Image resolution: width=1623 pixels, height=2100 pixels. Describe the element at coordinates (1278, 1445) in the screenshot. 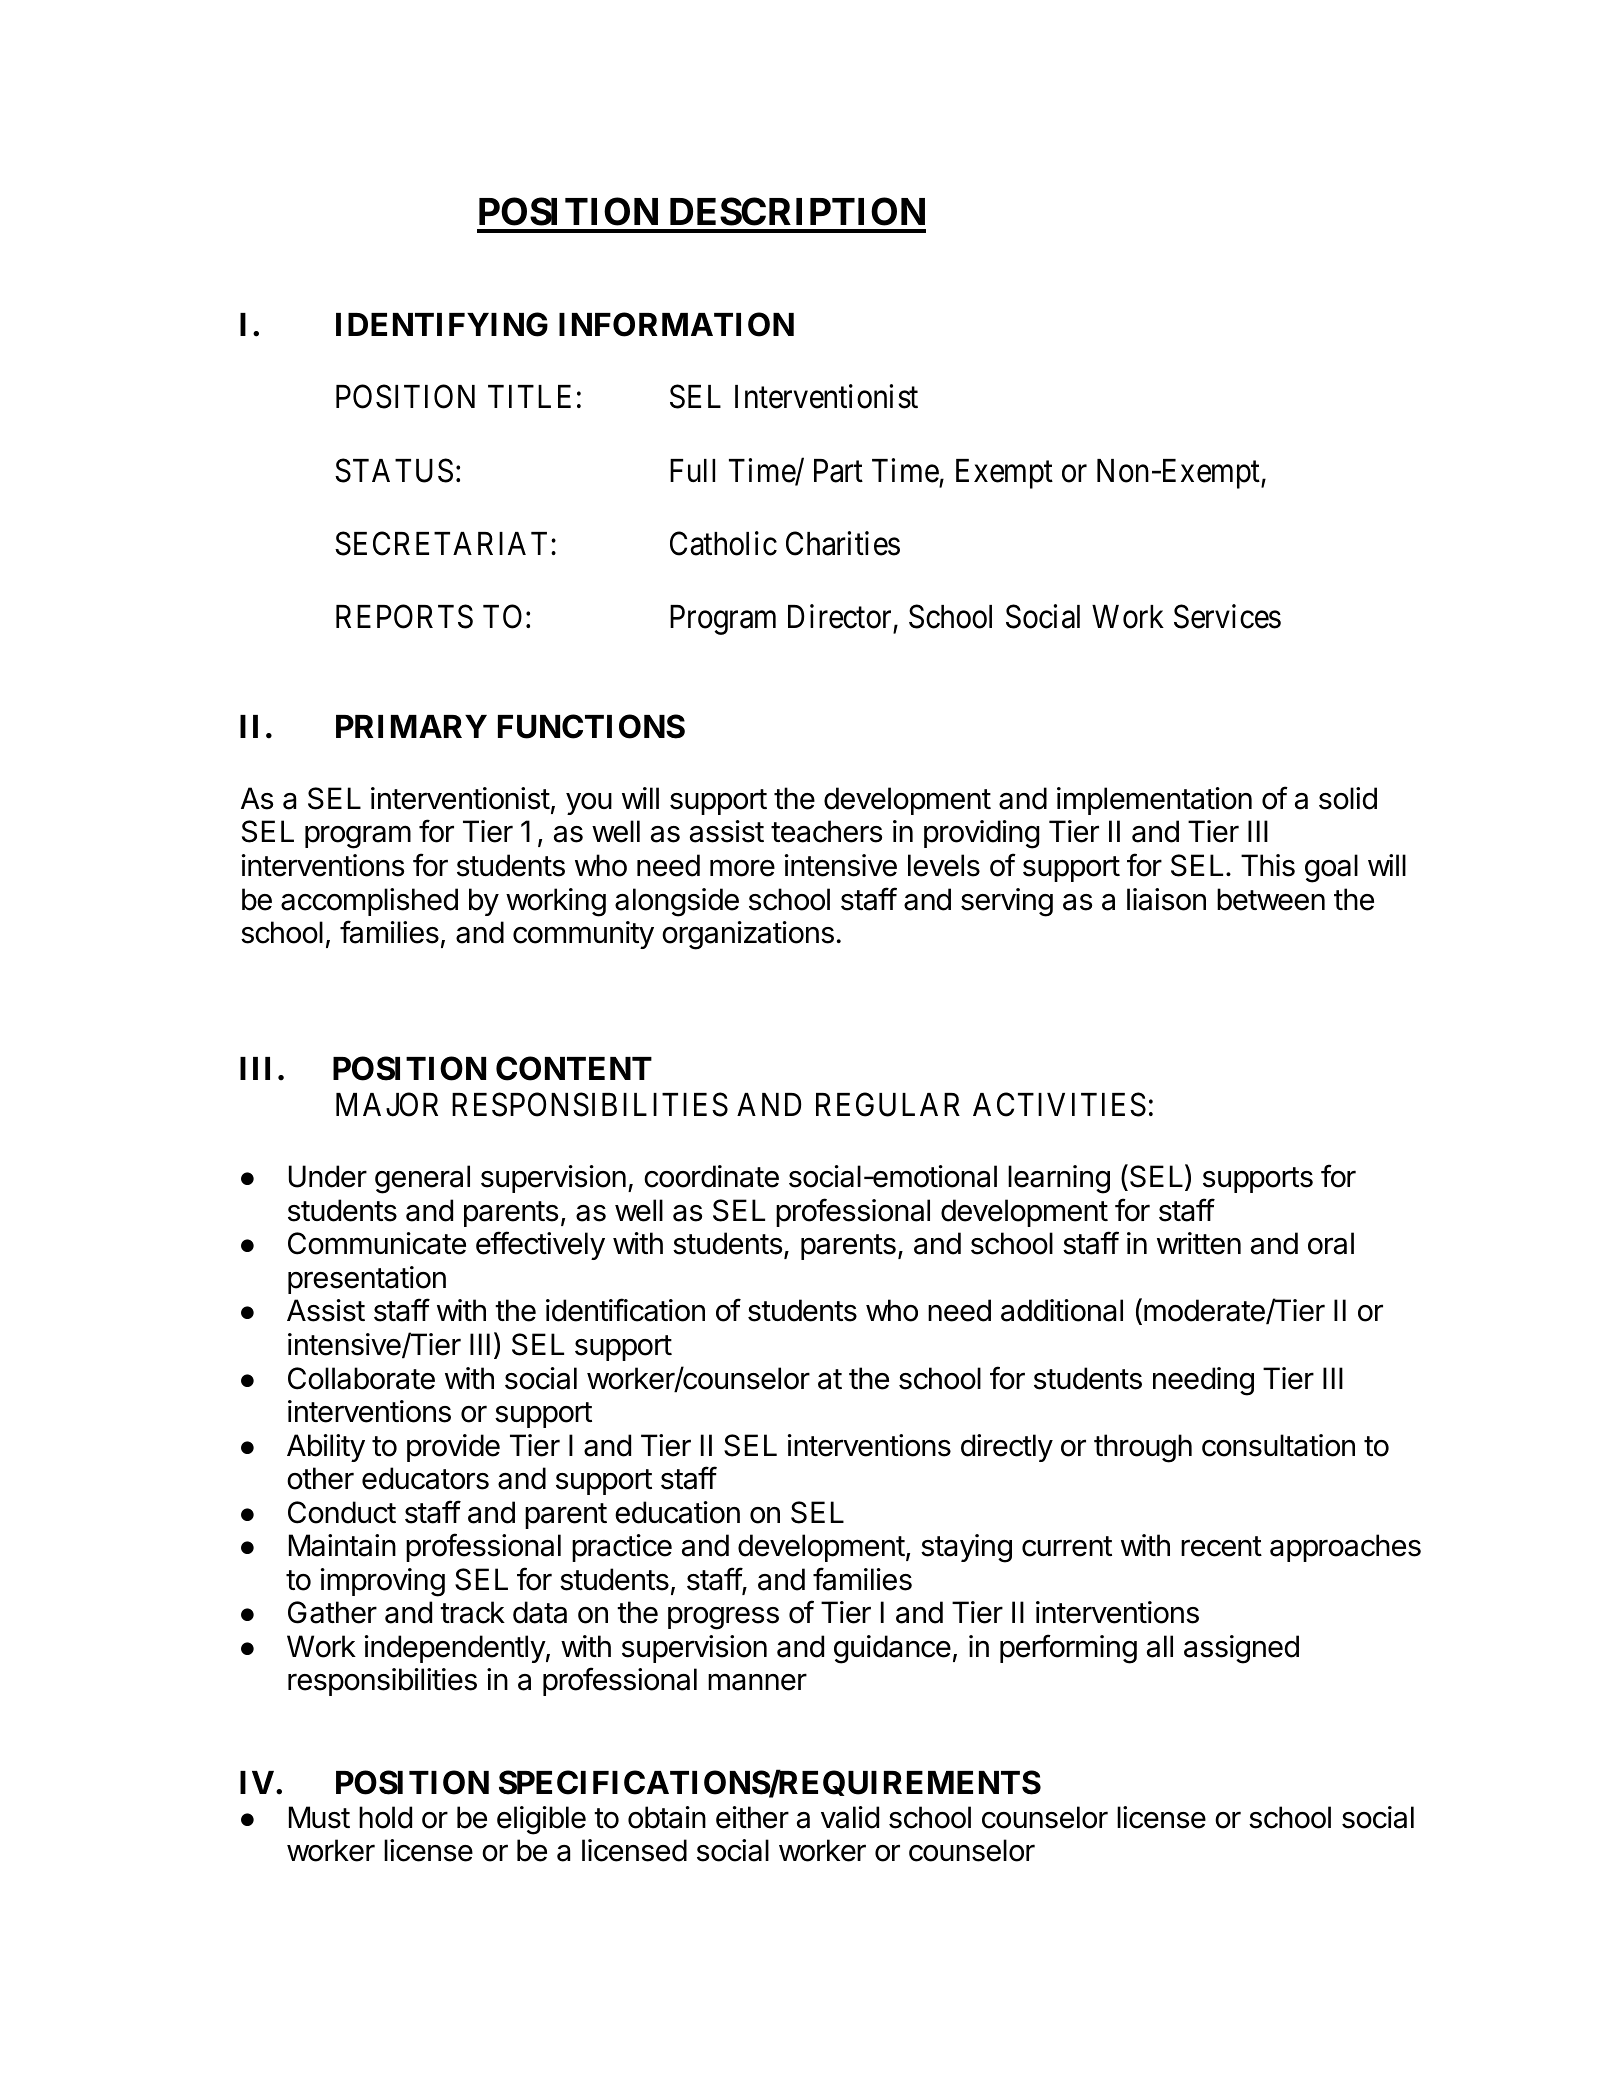

I see `consultation` at that location.
